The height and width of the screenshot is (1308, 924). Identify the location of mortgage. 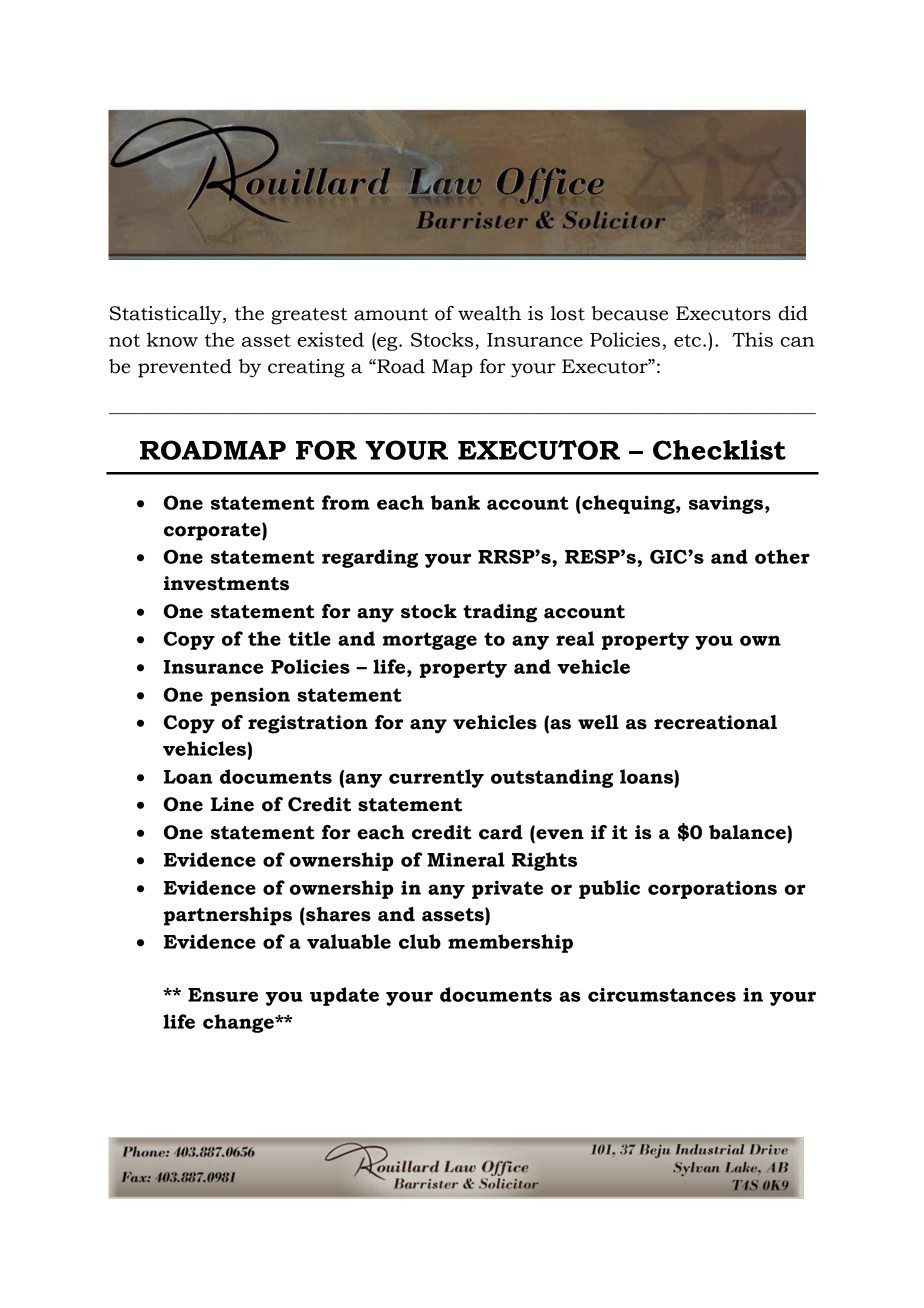
(430, 641).
